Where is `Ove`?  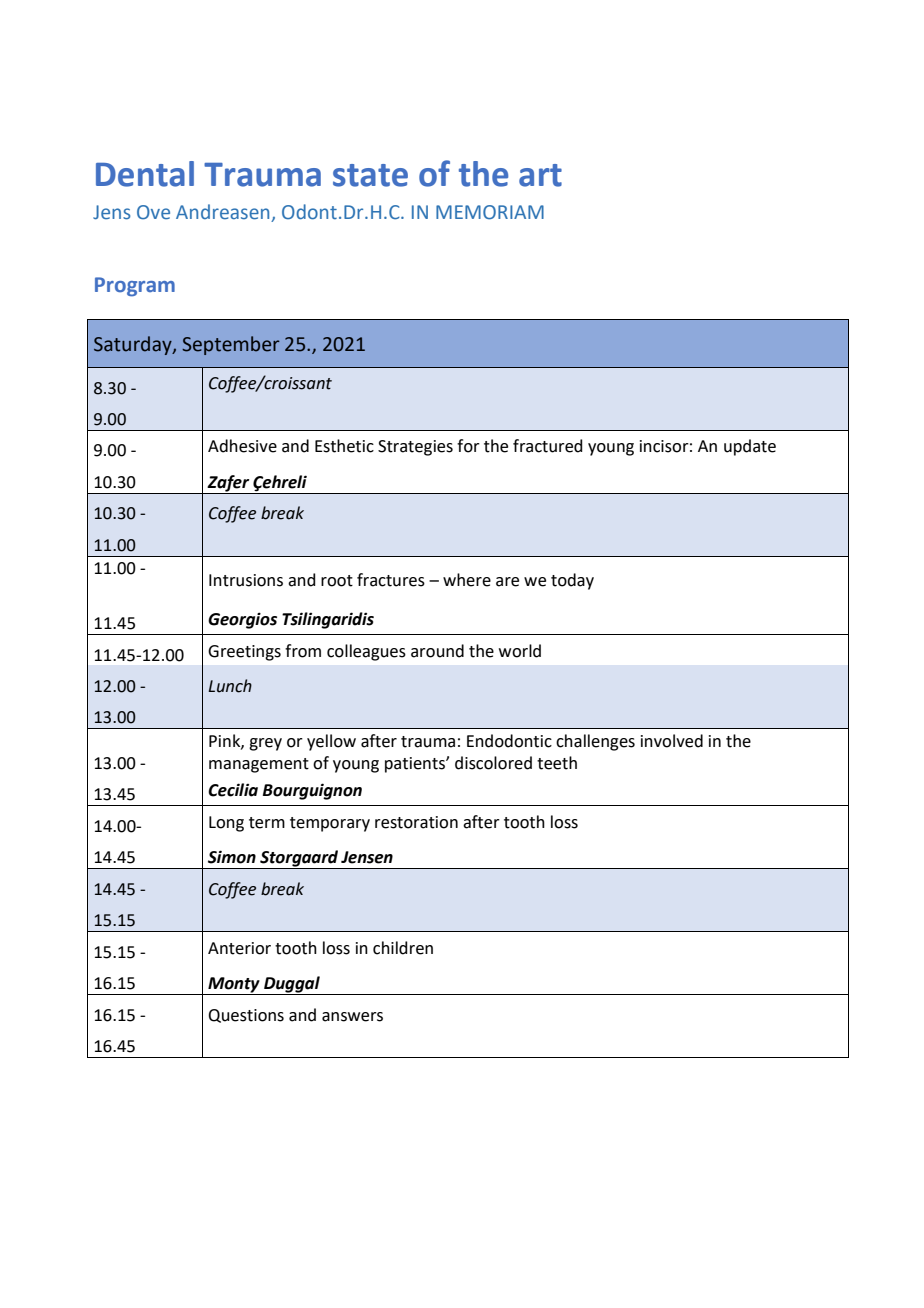
Ove is located at coordinates (153, 212).
